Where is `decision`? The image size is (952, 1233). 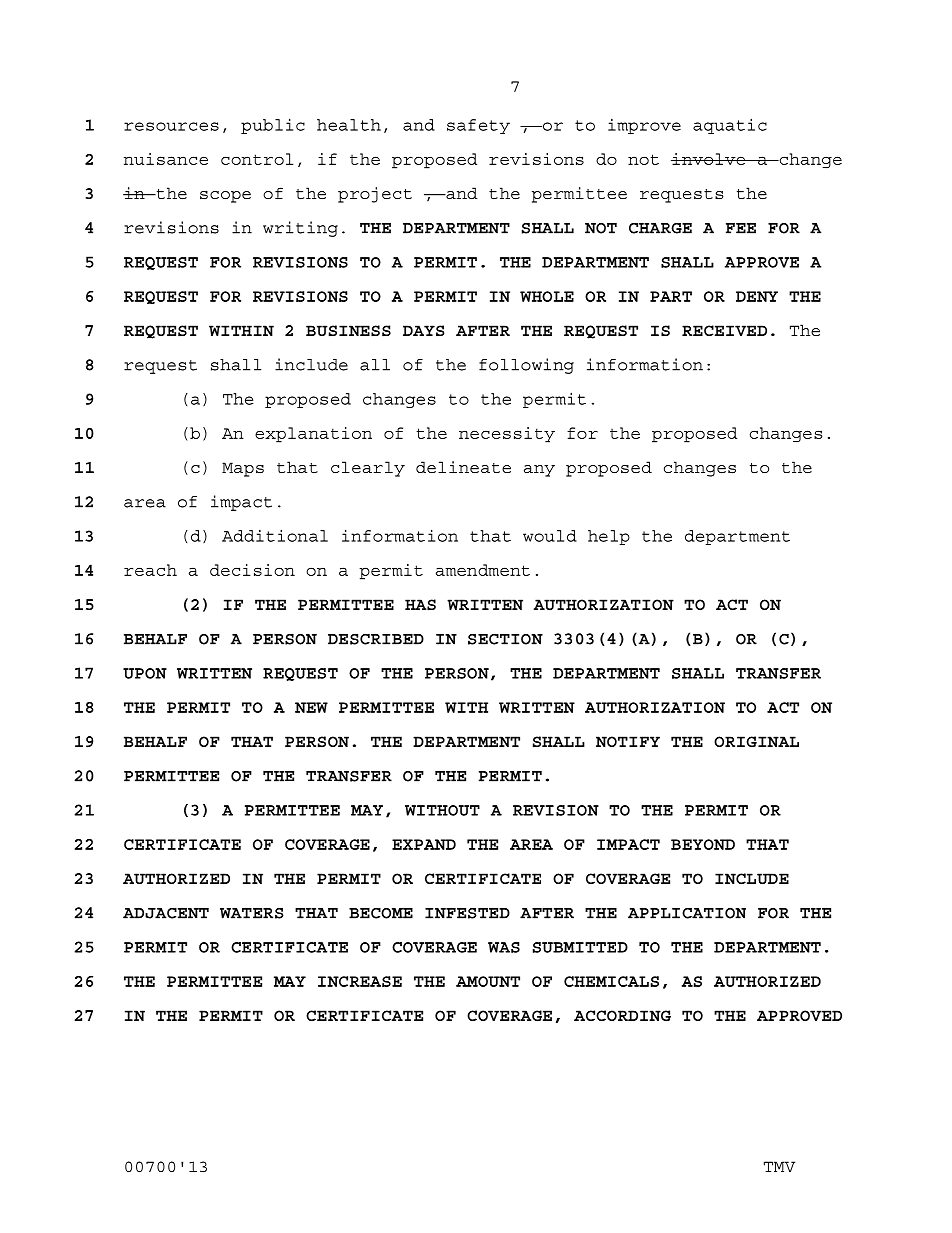
decision is located at coordinates (252, 570).
